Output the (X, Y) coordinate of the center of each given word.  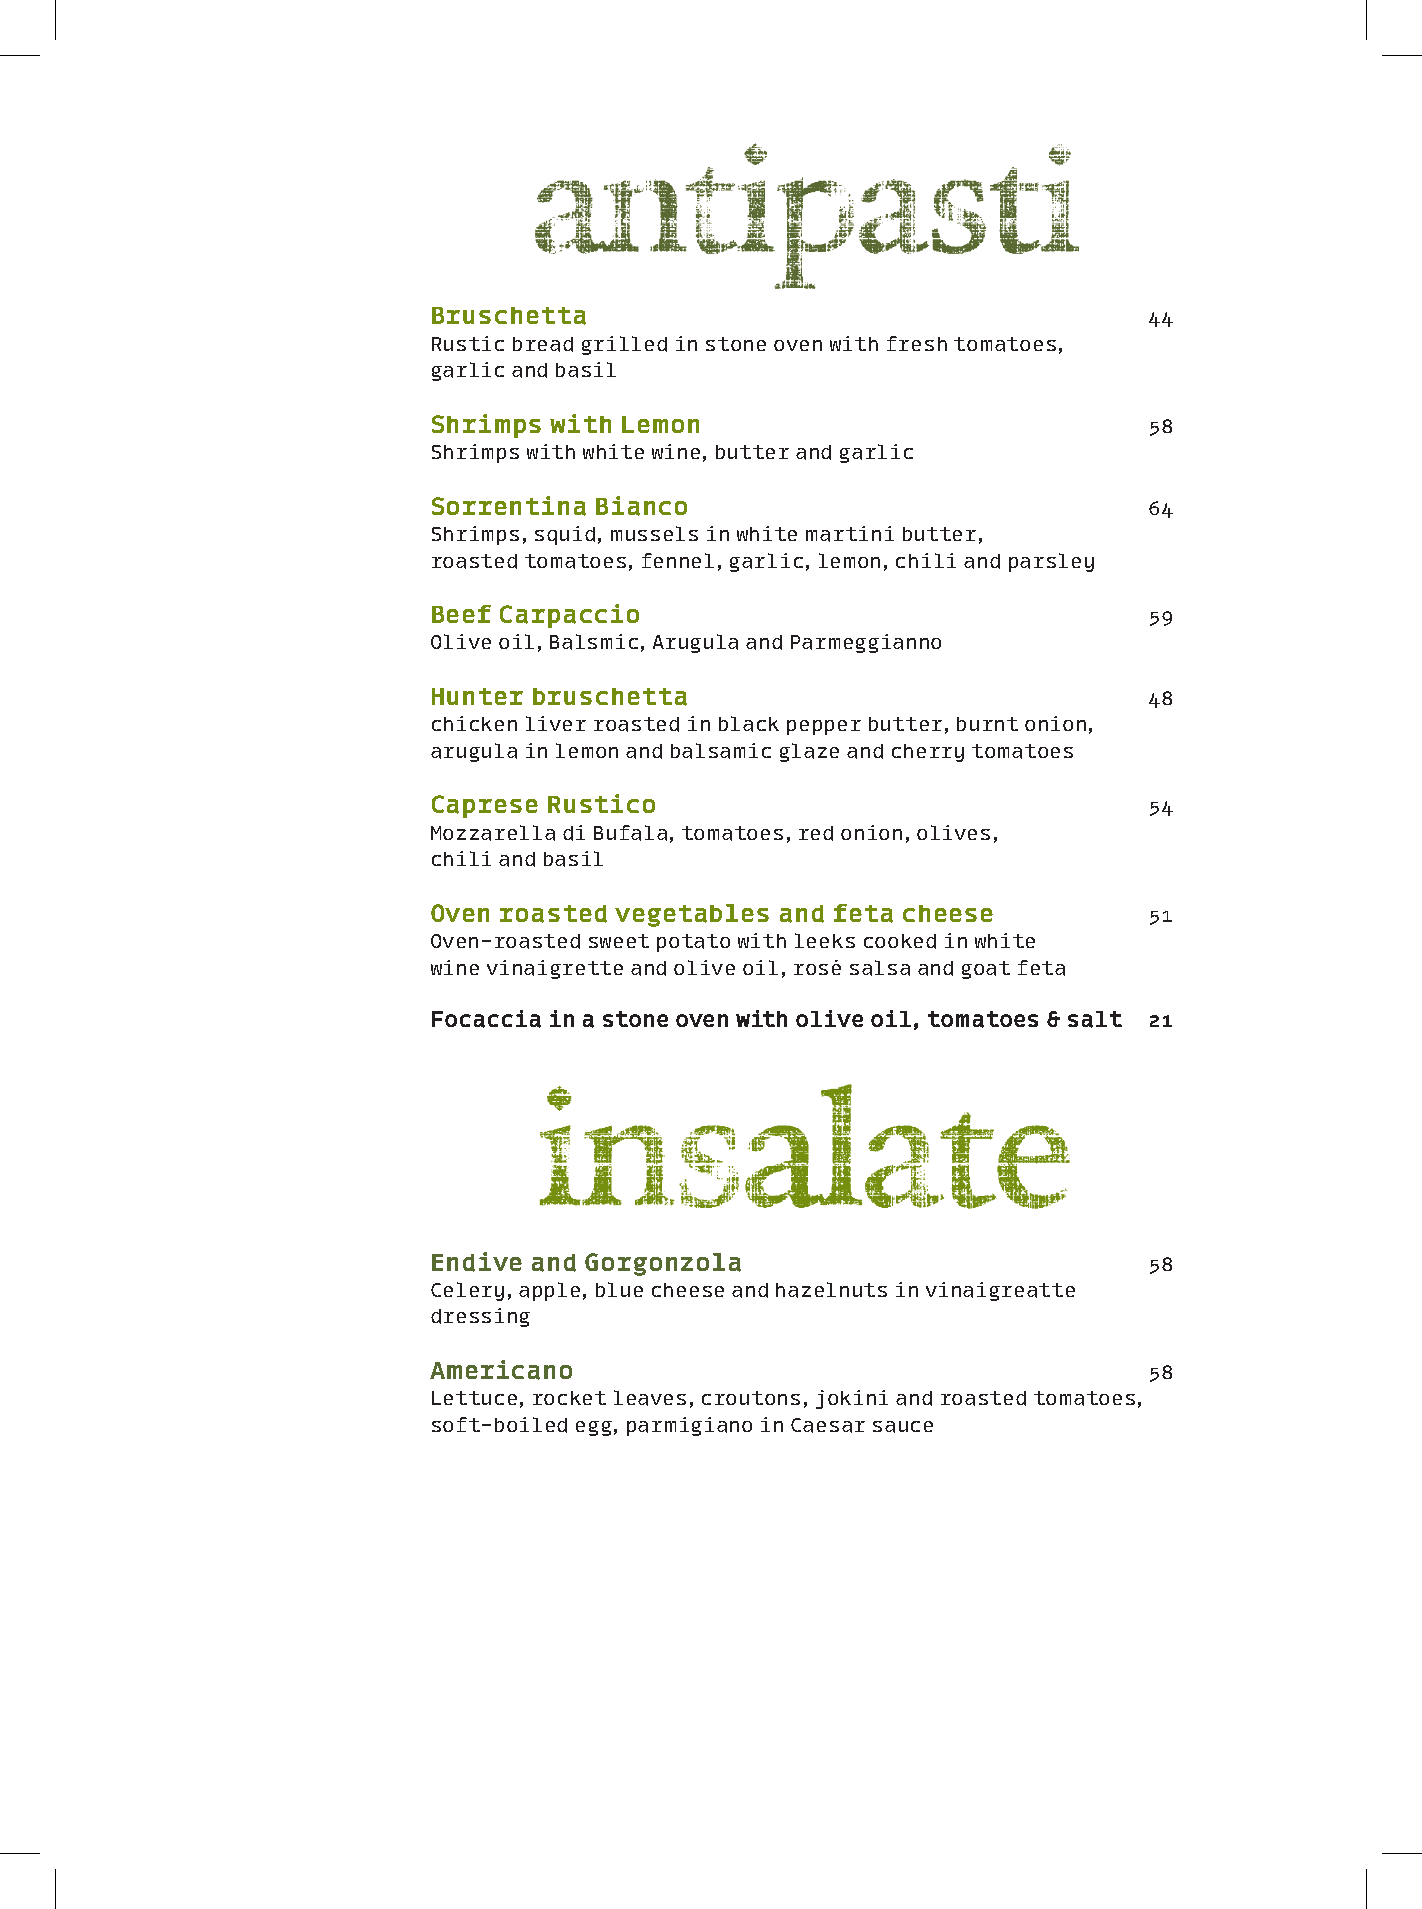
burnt (987, 724)
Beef (461, 614)
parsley (1051, 562)
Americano (501, 1370)
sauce (903, 1427)
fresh (917, 343)
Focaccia (486, 1019)
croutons (751, 1398)
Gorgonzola (663, 1264)
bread (543, 344)
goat (986, 970)
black (749, 724)
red (816, 833)
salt (1095, 1019)
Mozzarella (493, 833)
